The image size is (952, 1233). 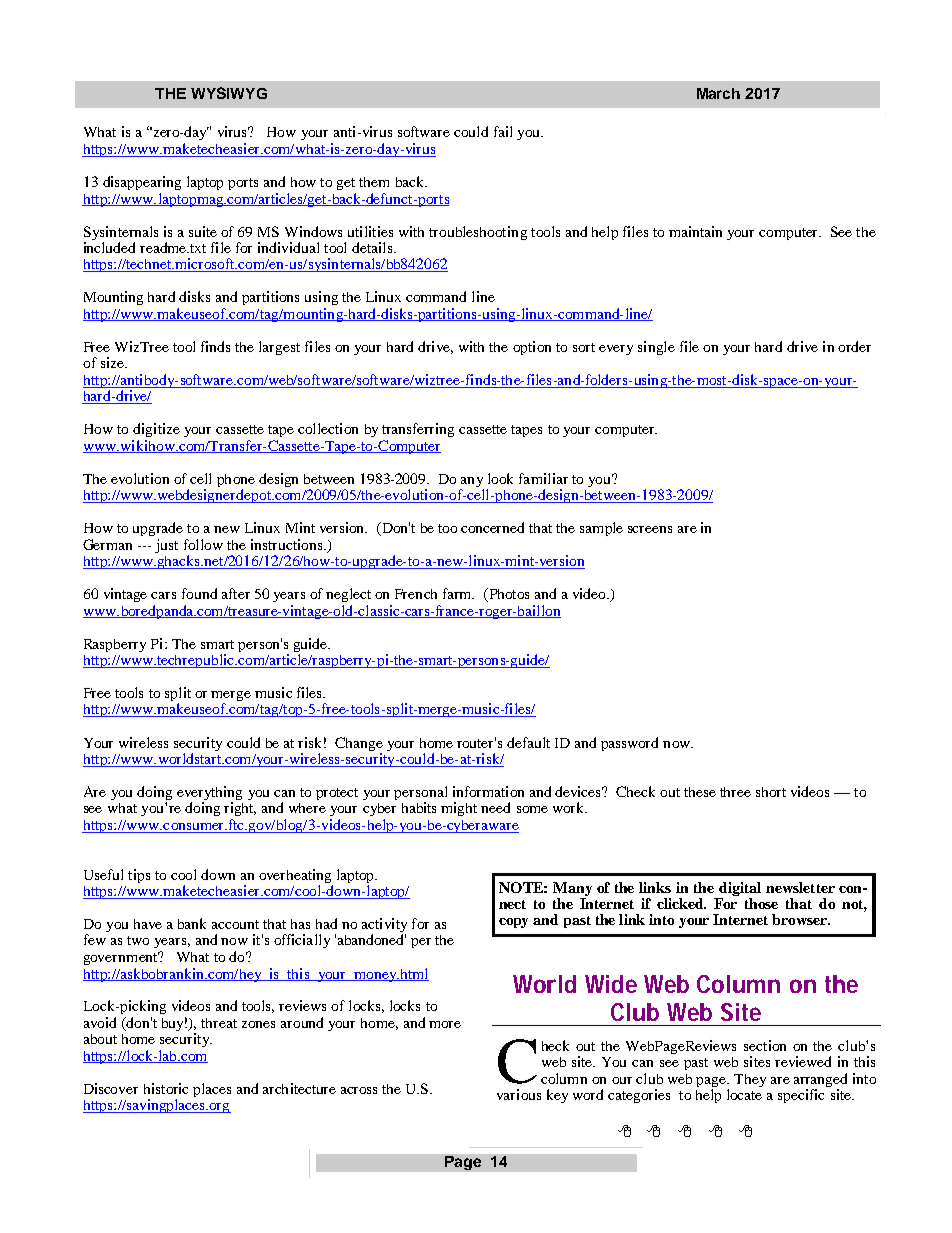 I want to click on WYSIWYG, so click(x=229, y=93).
